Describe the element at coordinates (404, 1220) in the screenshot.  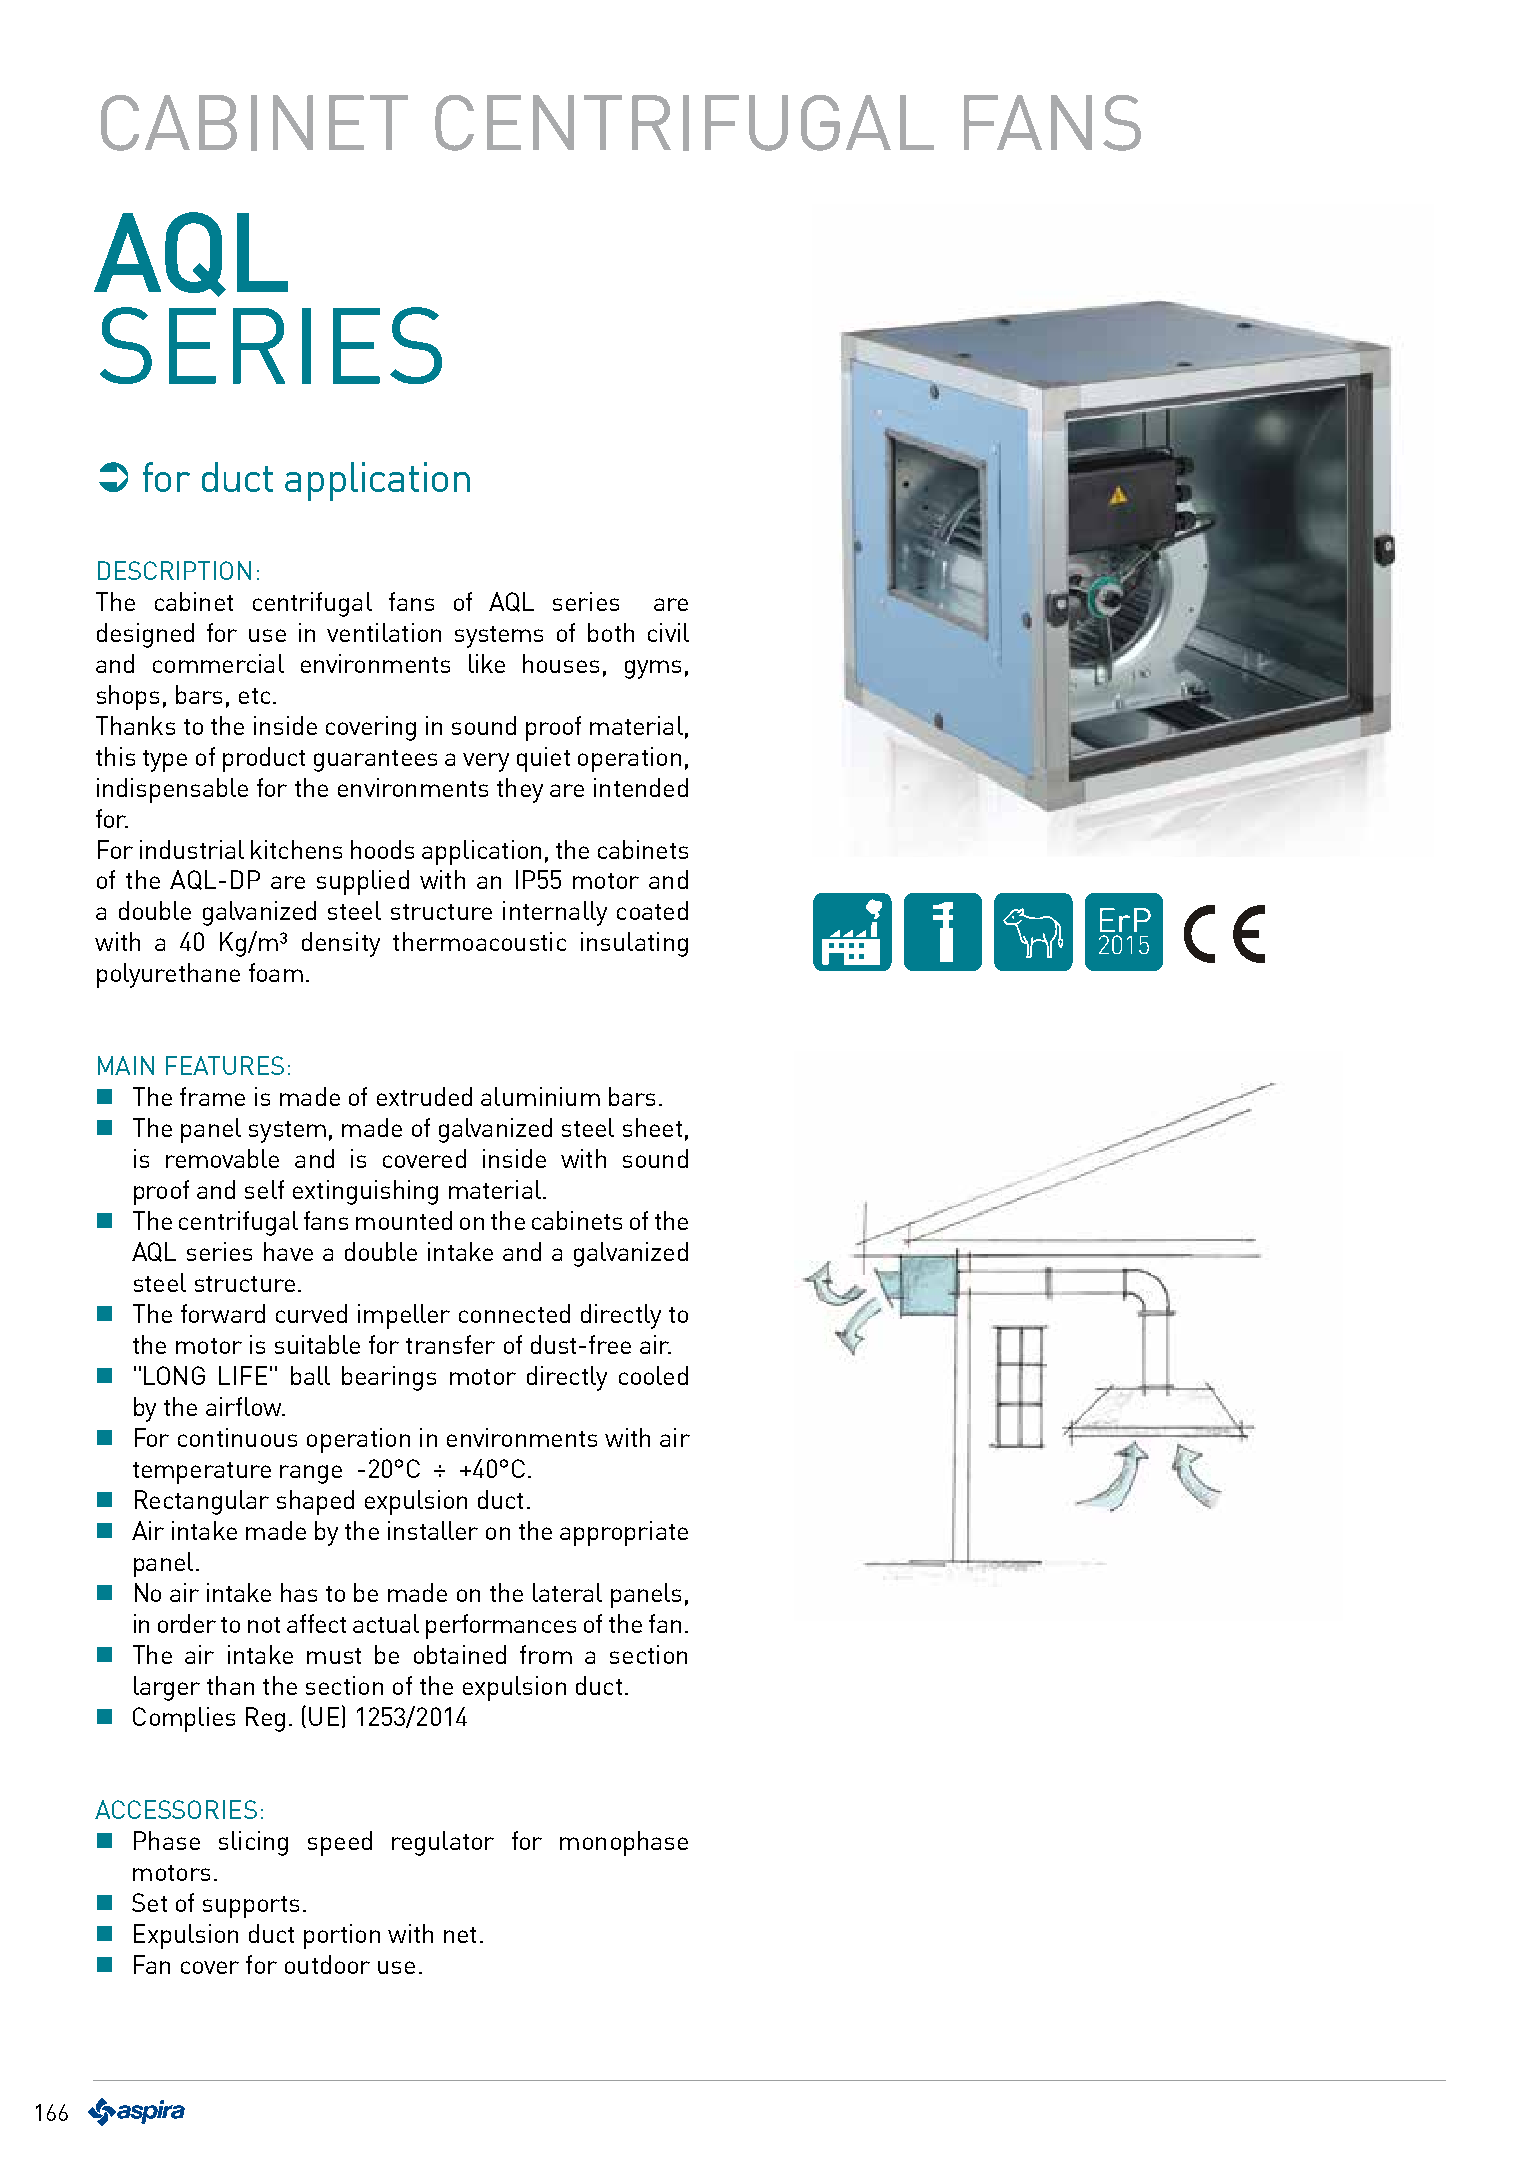
I see `mounted` at that location.
